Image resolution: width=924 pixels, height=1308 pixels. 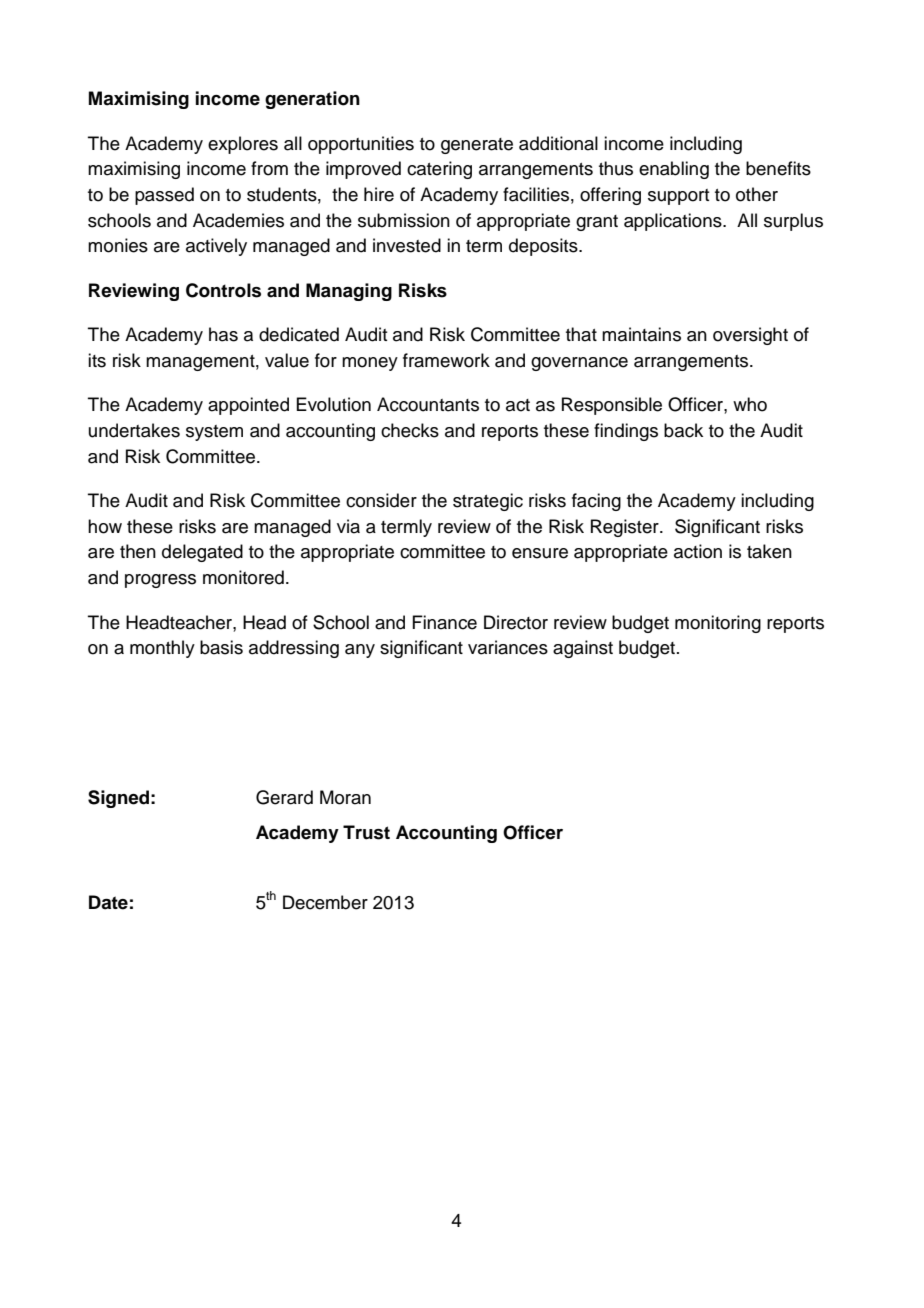 I want to click on Date, so click(x=108, y=902).
